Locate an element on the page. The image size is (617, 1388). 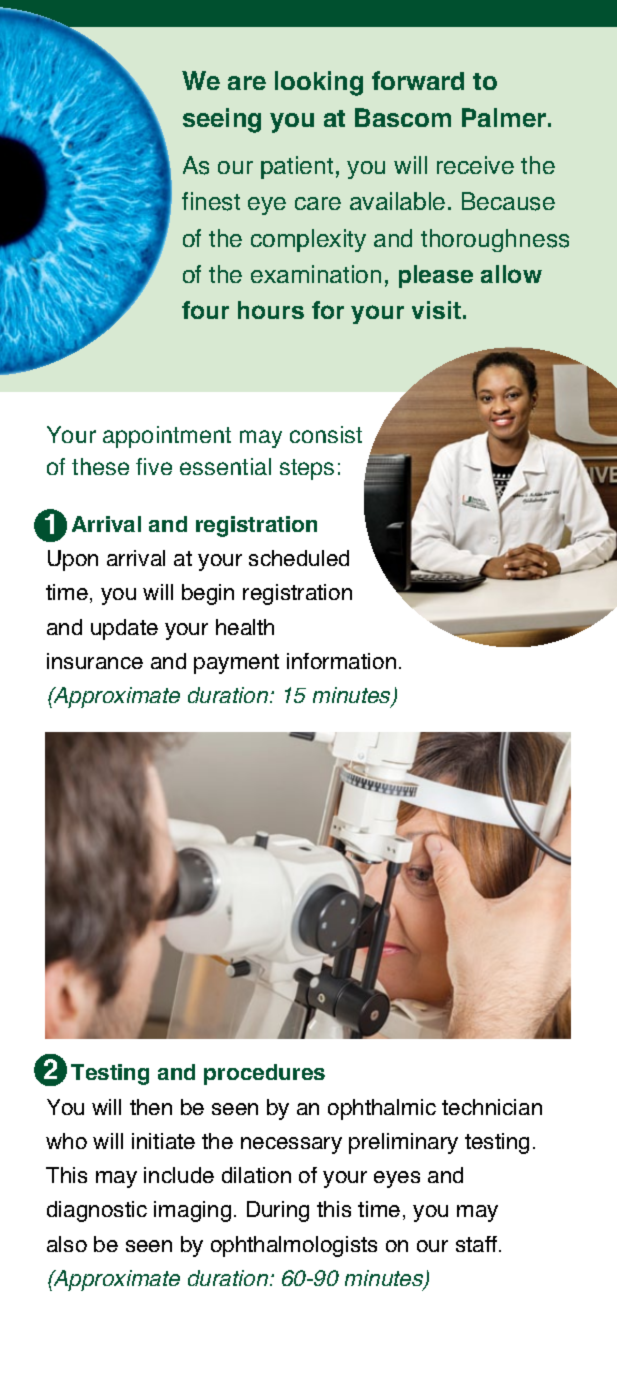
diagnostic is located at coordinates (97, 1211).
